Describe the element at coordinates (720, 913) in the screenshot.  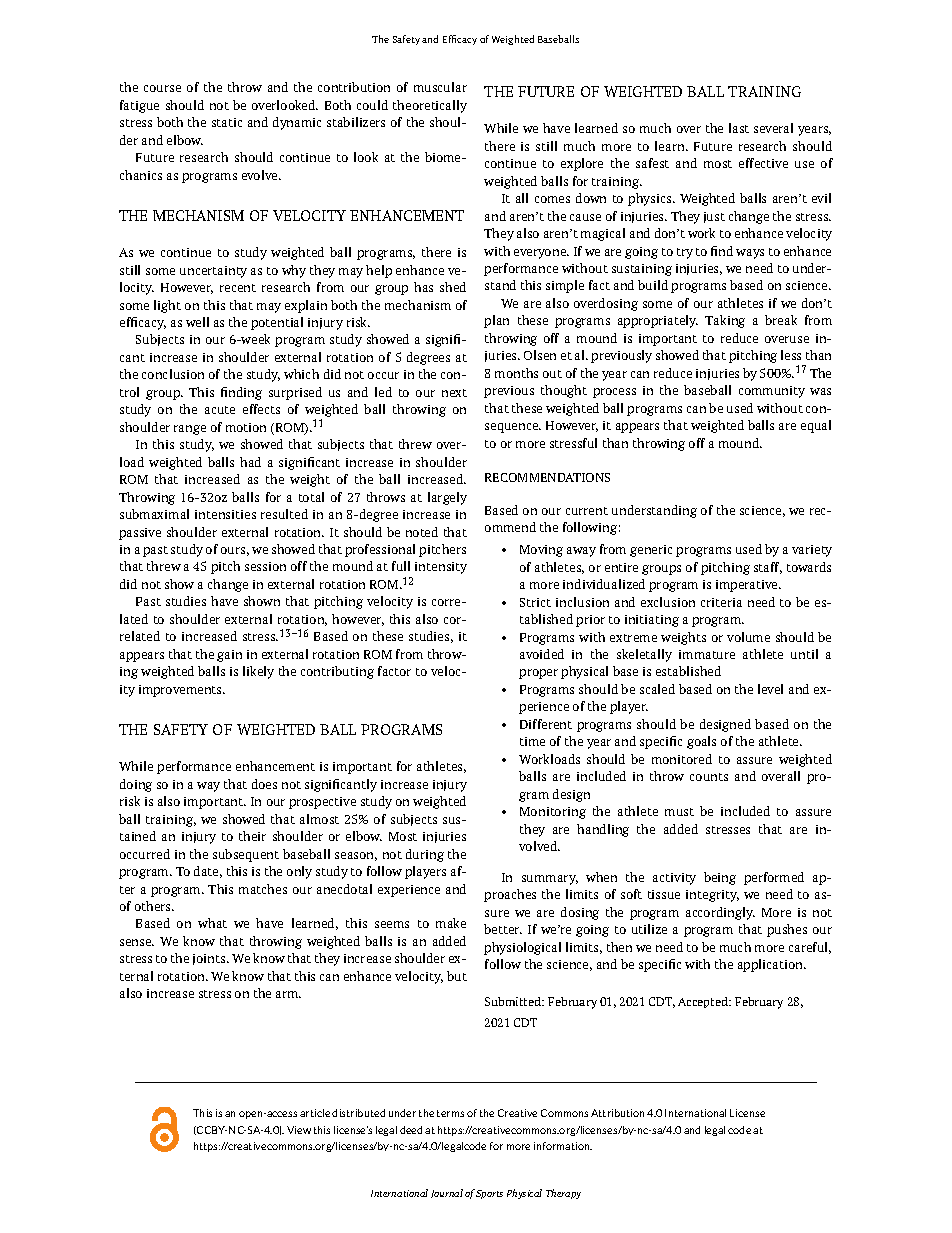
I see `accordingly` at that location.
